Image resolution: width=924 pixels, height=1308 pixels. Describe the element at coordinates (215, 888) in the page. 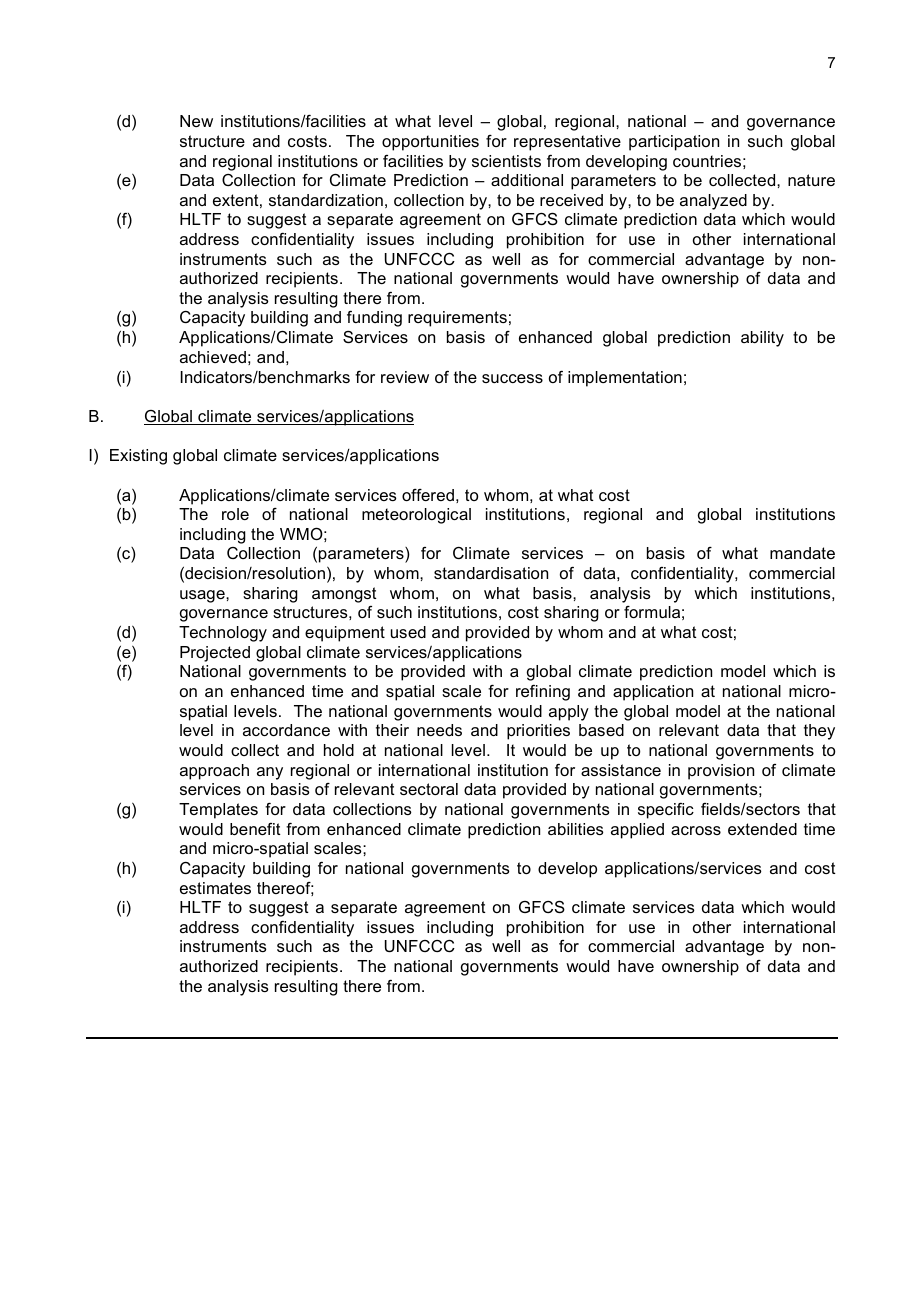

I see `estimates` at that location.
